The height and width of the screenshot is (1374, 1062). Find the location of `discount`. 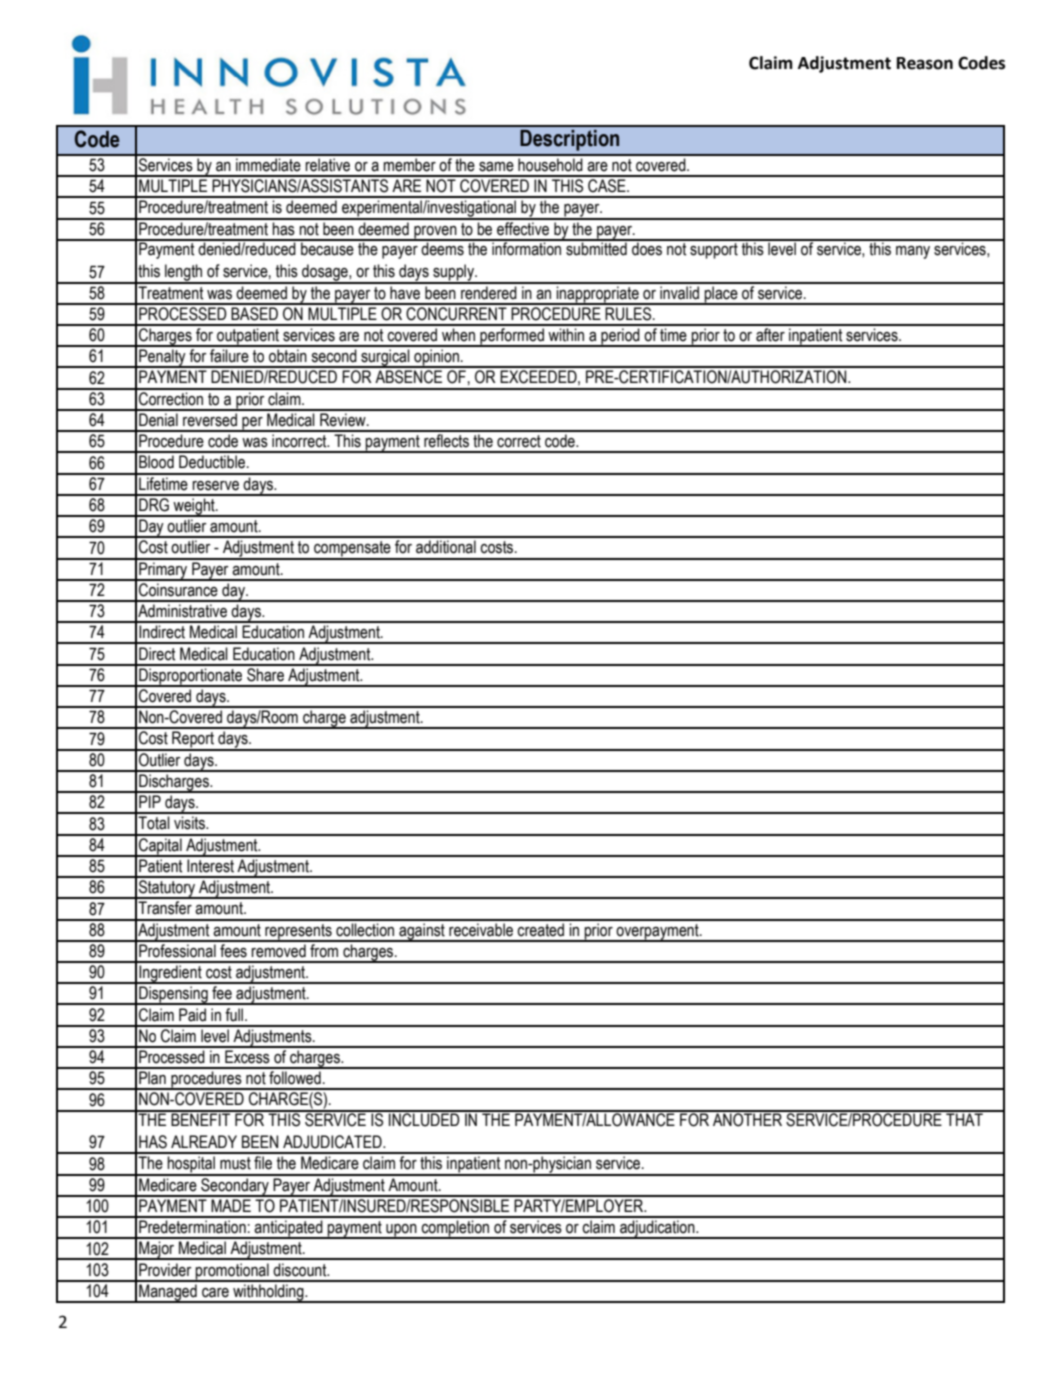

discount is located at coordinates (301, 1270).
